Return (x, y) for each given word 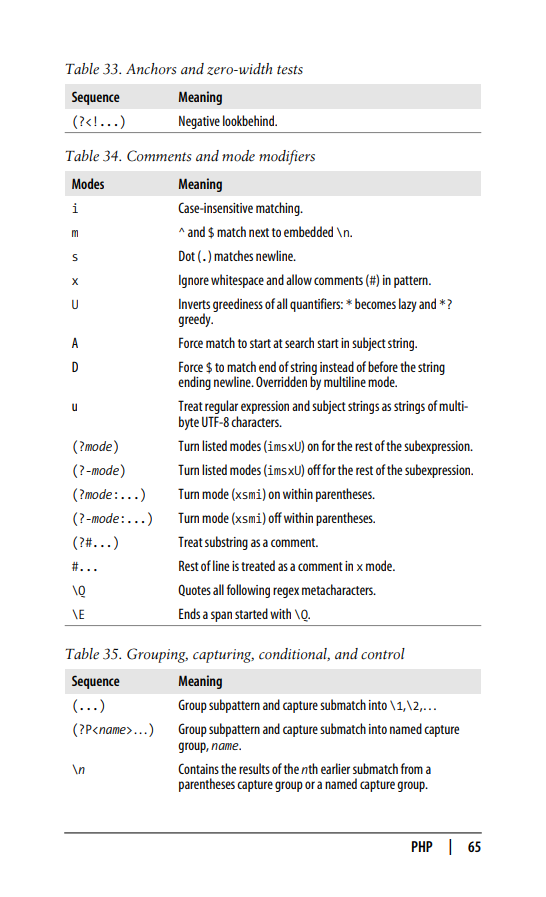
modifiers (287, 157)
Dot (187, 255)
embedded (308, 231)
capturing (223, 656)
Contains (198, 768)
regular (221, 408)
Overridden (281, 381)
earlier (335, 768)
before (383, 366)
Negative (199, 122)
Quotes (194, 590)
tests (290, 70)
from (412, 768)
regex (286, 592)
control (383, 654)
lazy (408, 305)
